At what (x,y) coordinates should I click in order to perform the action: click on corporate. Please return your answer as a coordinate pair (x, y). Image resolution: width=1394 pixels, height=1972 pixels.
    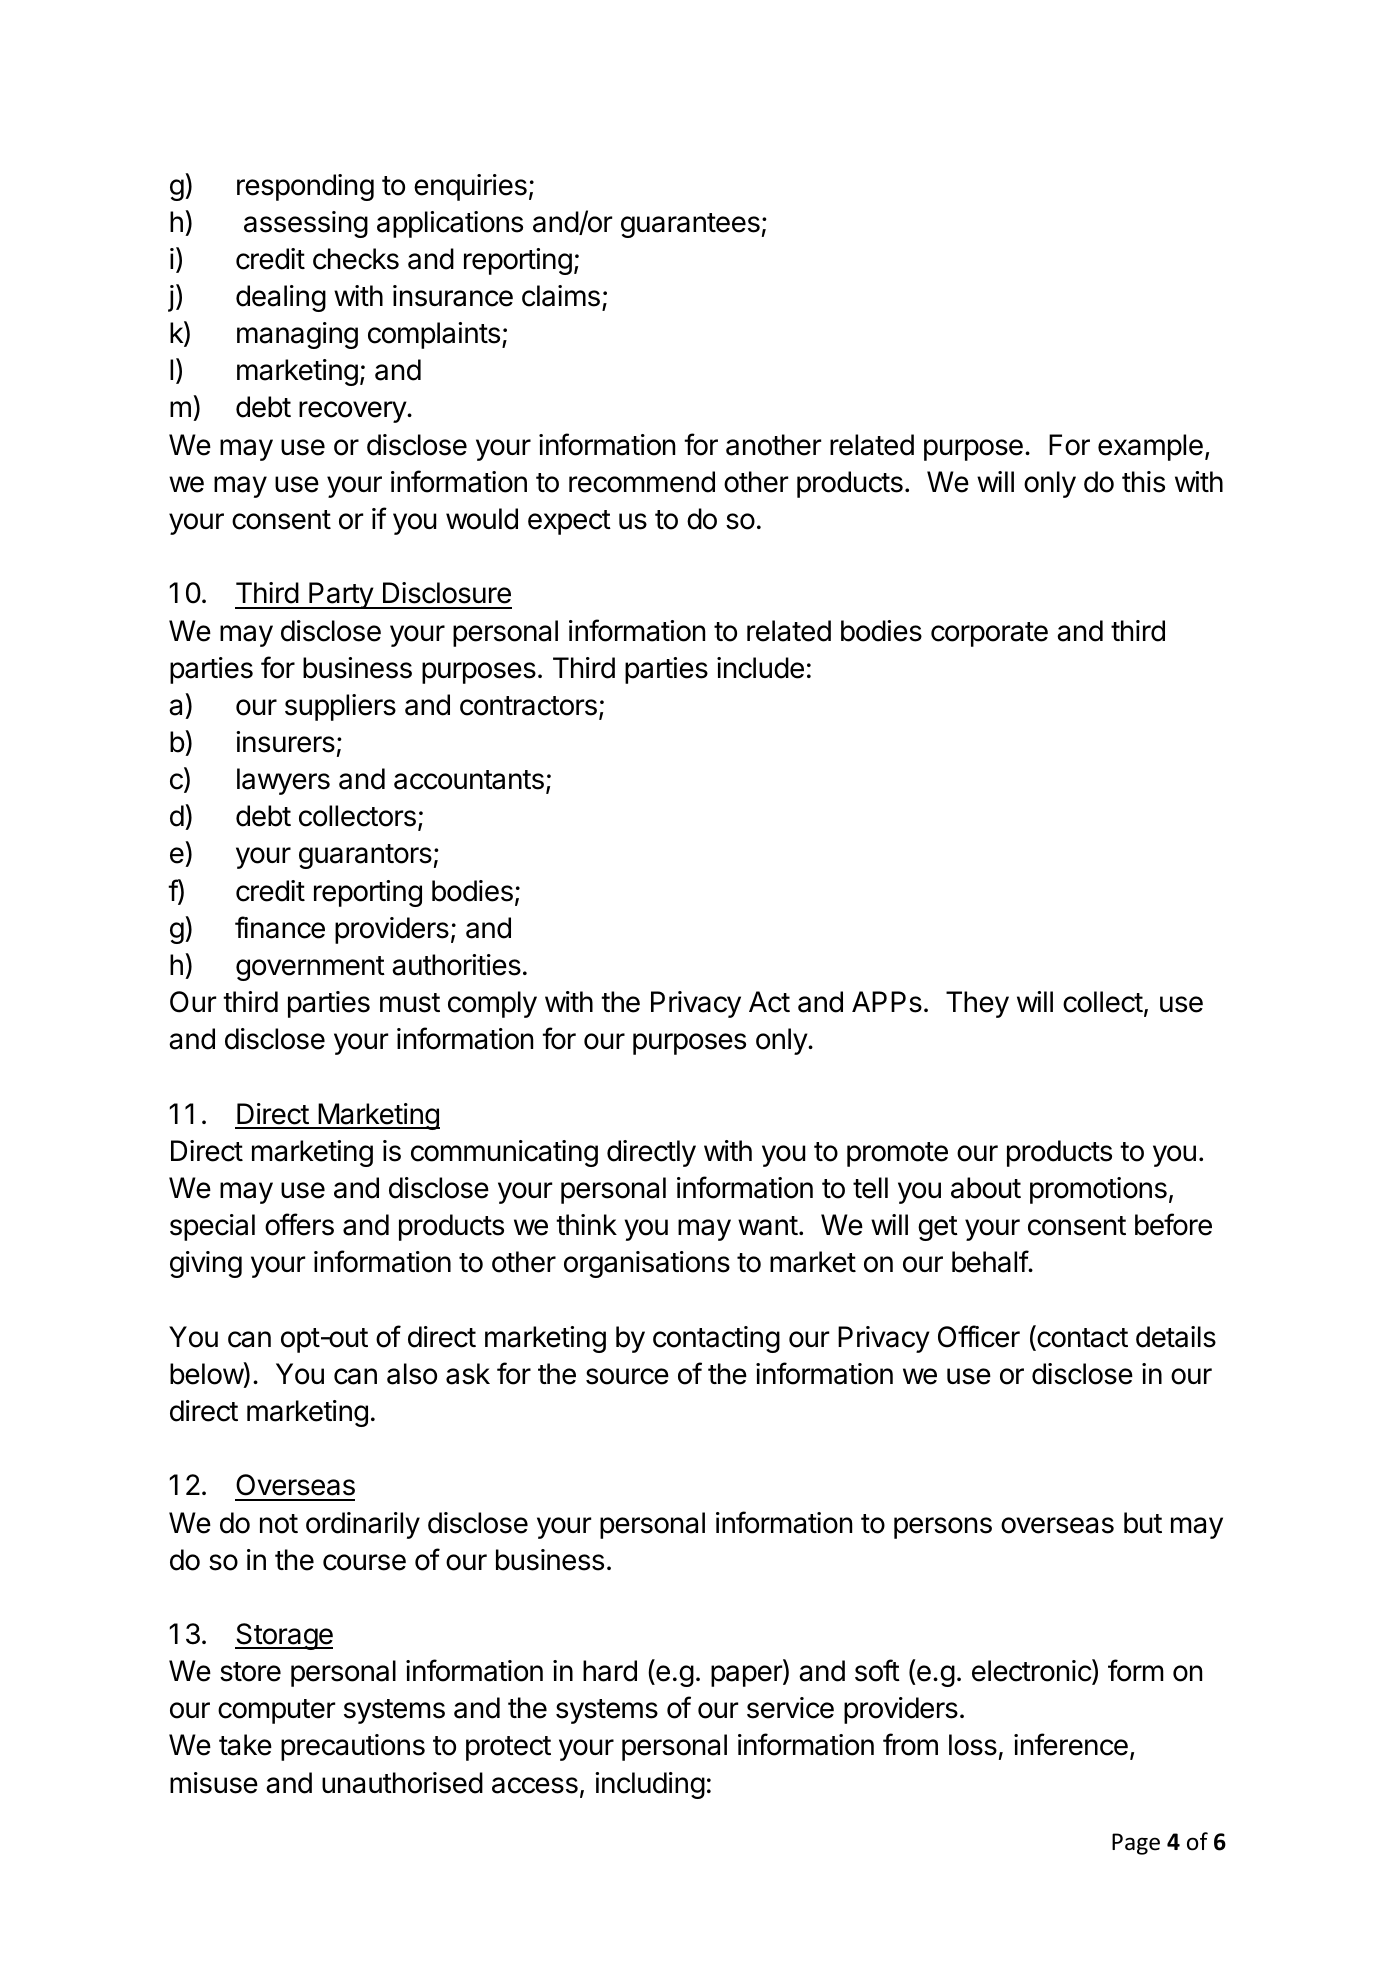
    Looking at the image, I should click on (989, 634).
